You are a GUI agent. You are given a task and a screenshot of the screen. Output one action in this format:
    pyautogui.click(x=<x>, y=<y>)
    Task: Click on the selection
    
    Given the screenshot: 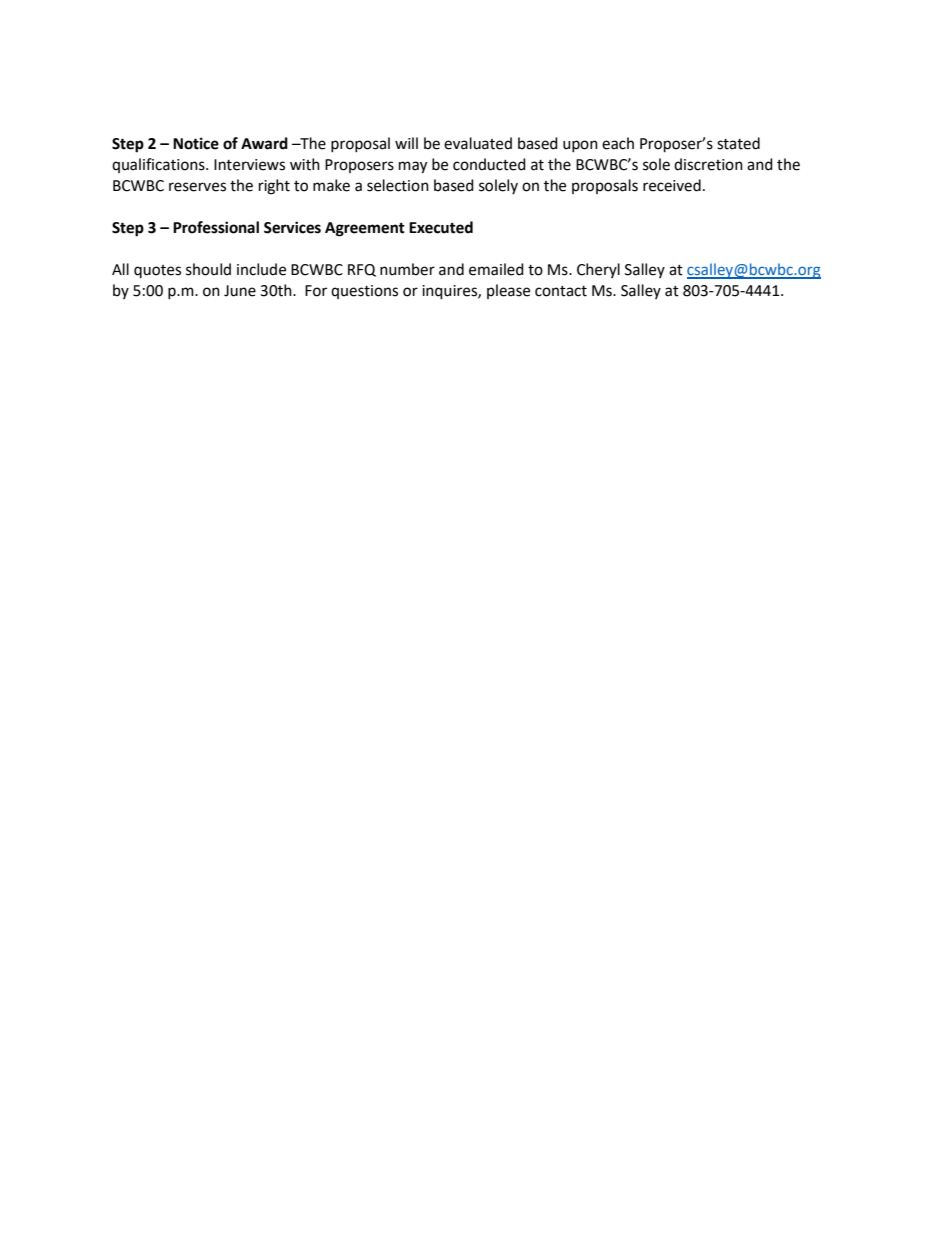 What is the action you would take?
    pyautogui.click(x=398, y=185)
